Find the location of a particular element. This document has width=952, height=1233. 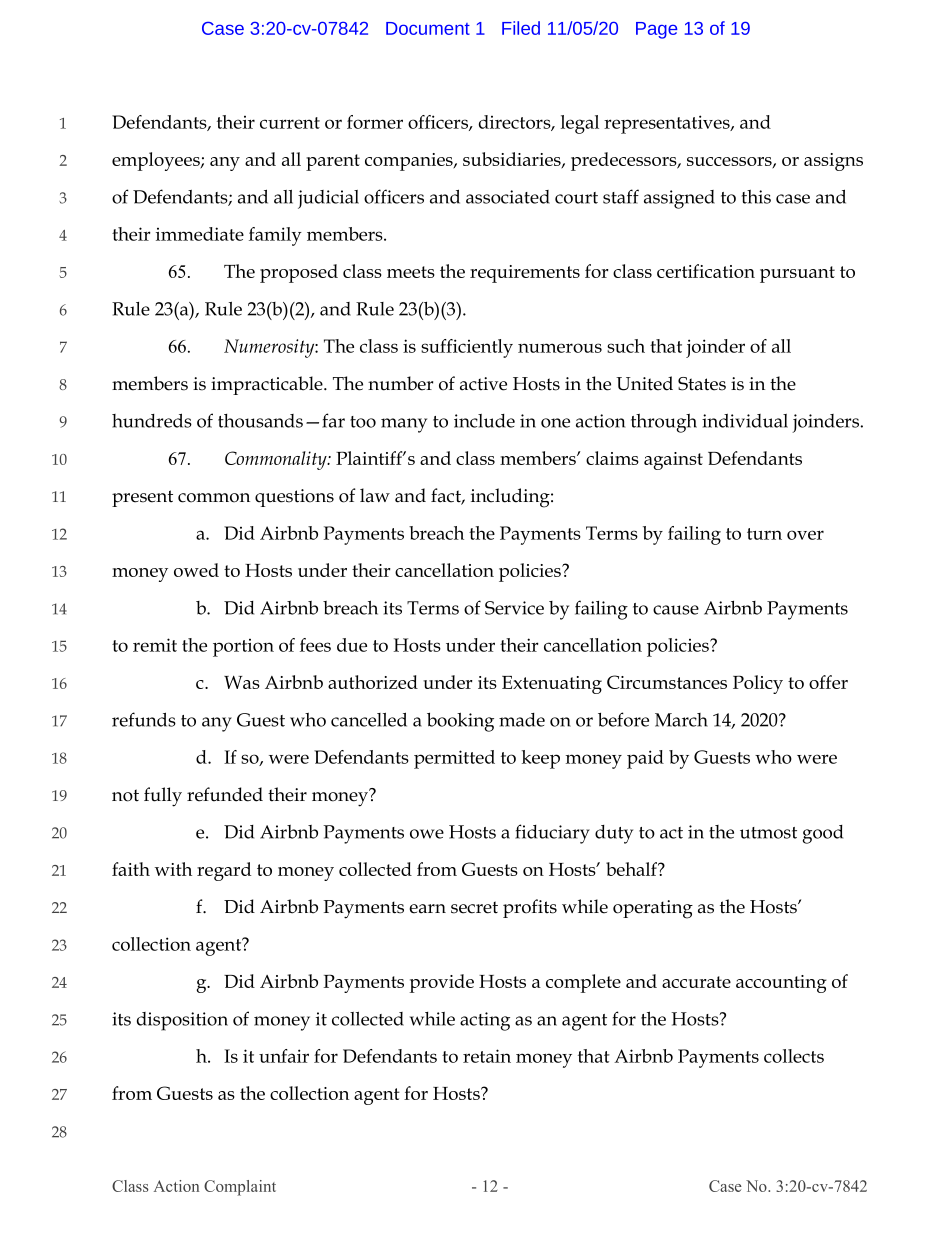

cause is located at coordinates (676, 610).
